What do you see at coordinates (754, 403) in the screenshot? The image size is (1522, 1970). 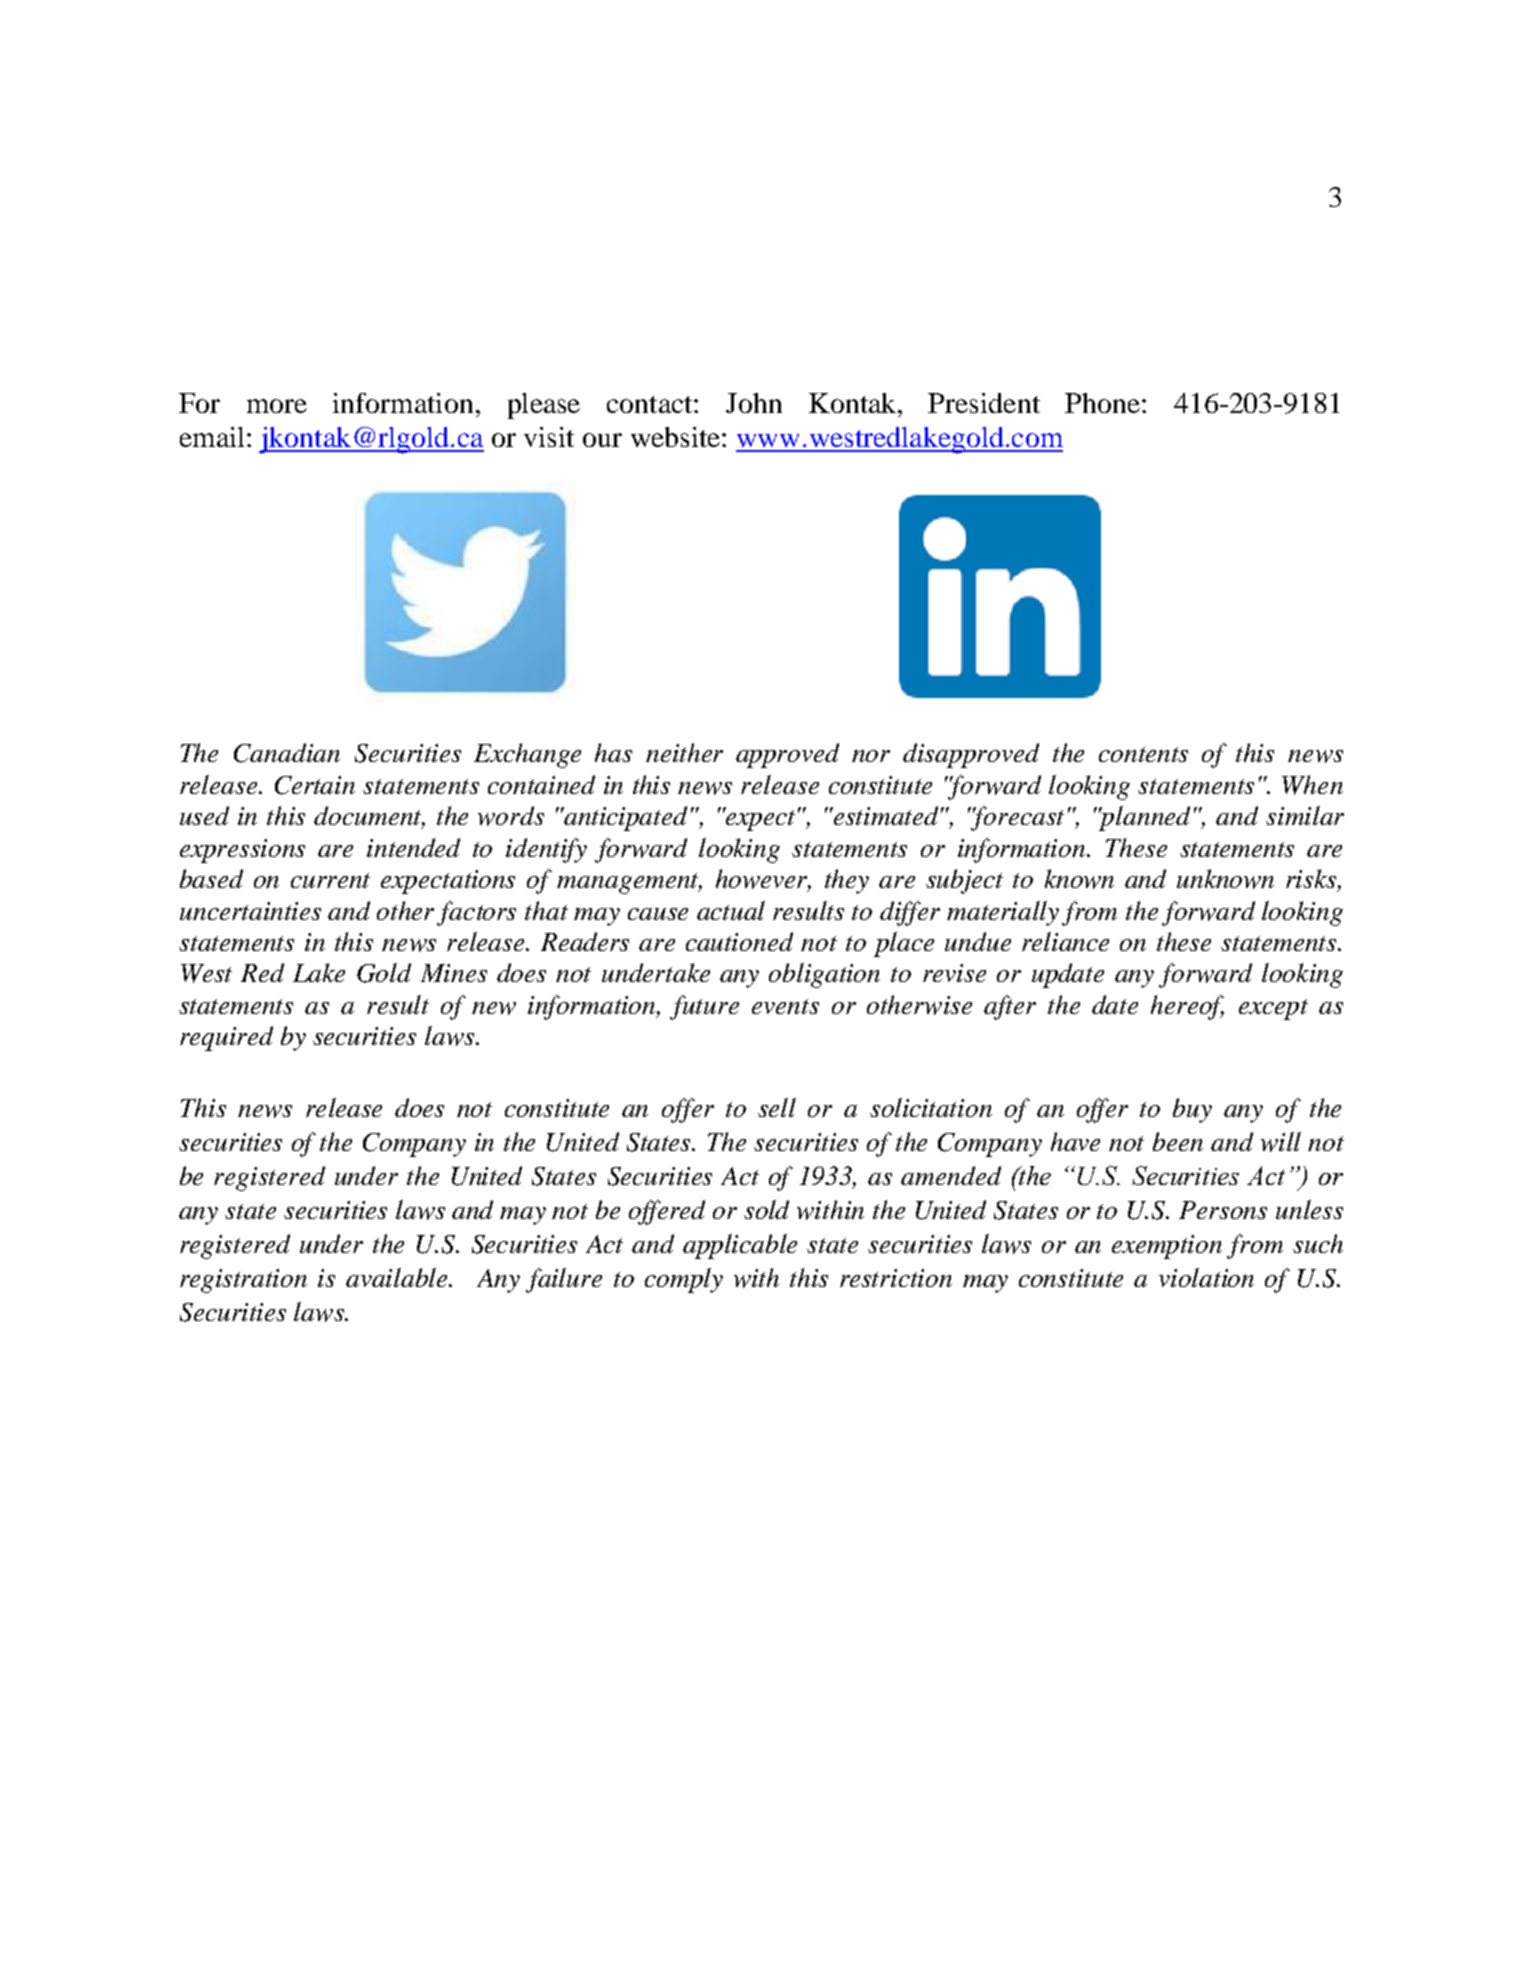 I see `John` at bounding box center [754, 403].
